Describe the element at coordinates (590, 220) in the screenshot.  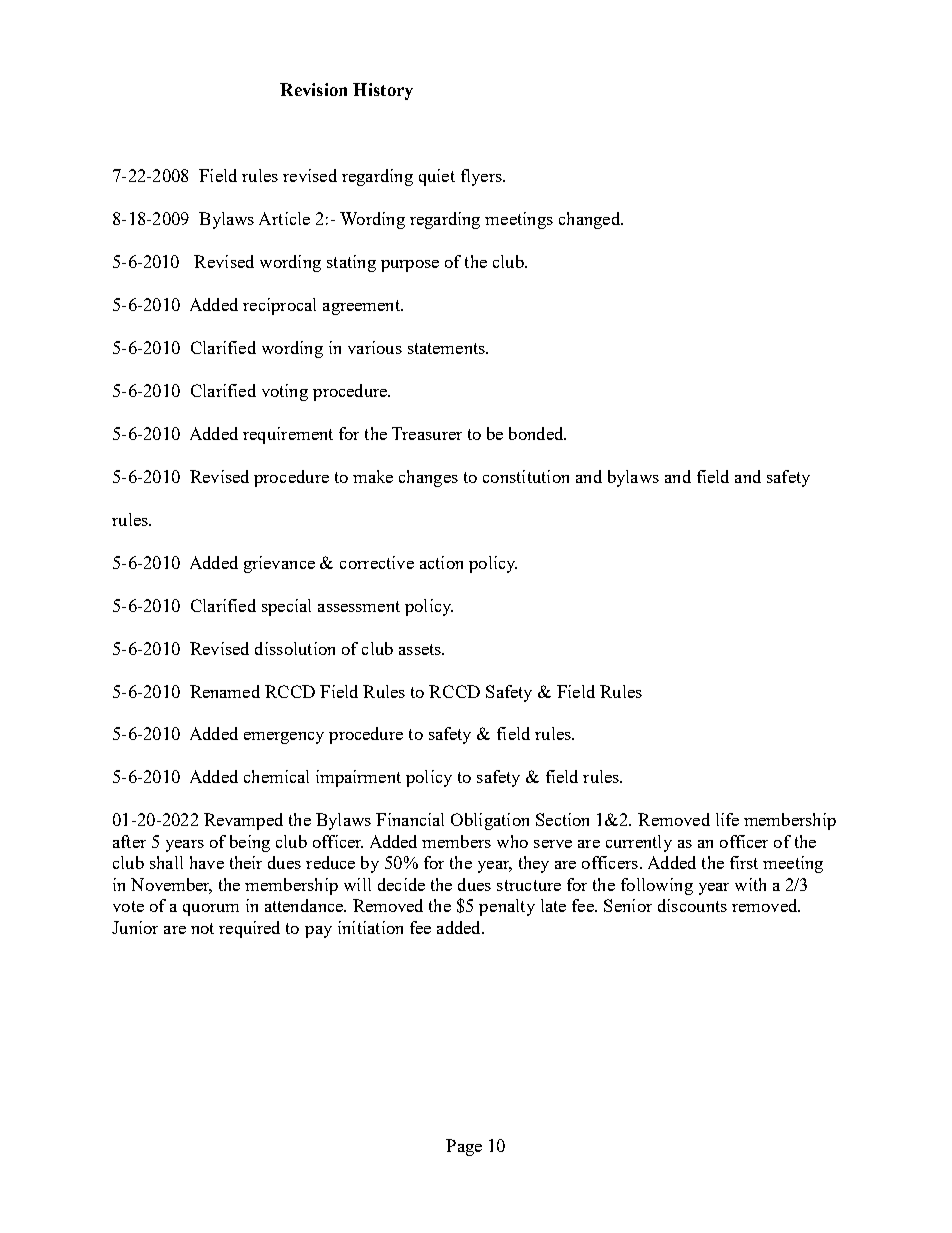
I see `changed` at that location.
